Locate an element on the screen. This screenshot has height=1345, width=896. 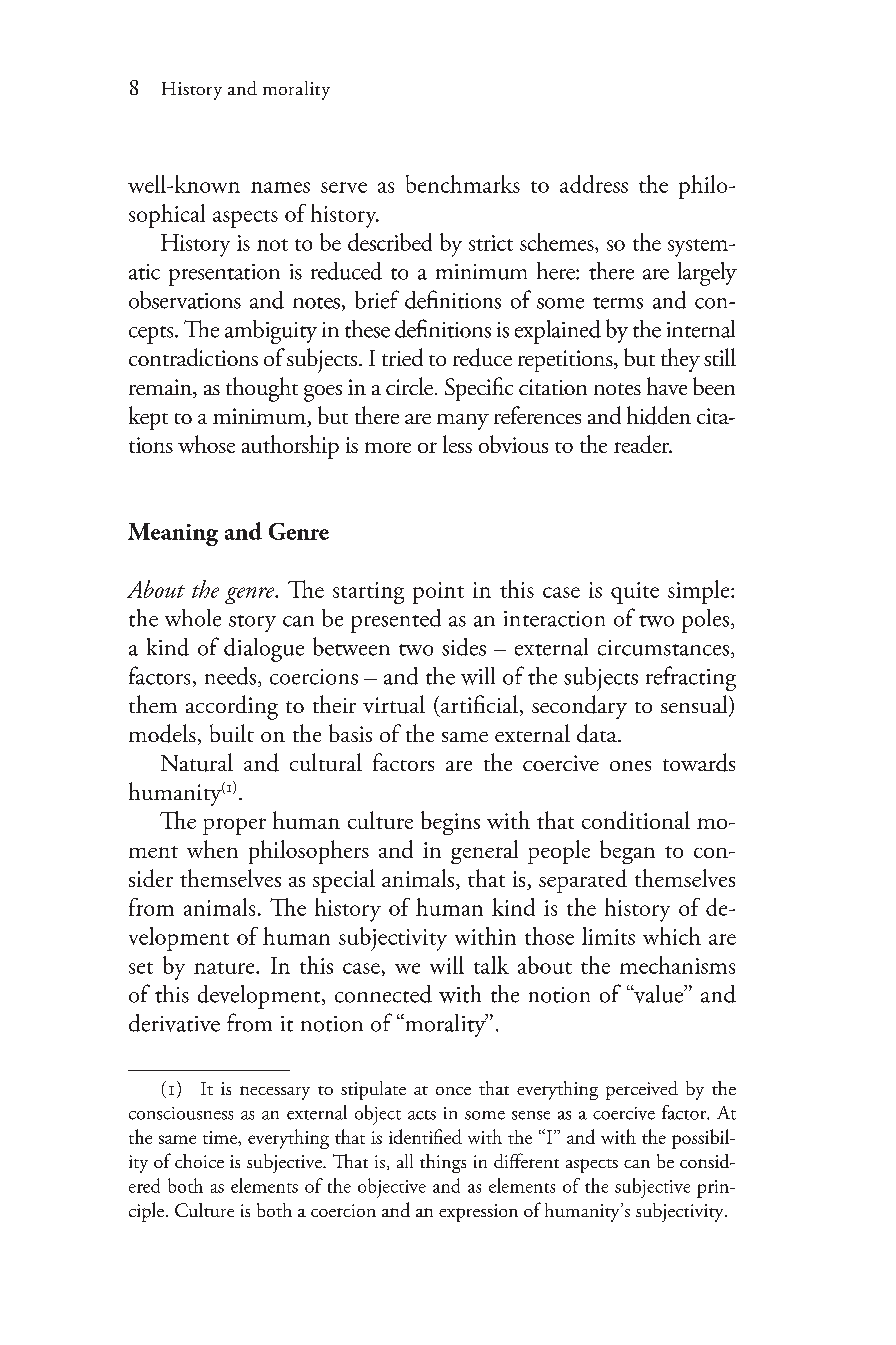
circle is located at coordinates (409, 386).
